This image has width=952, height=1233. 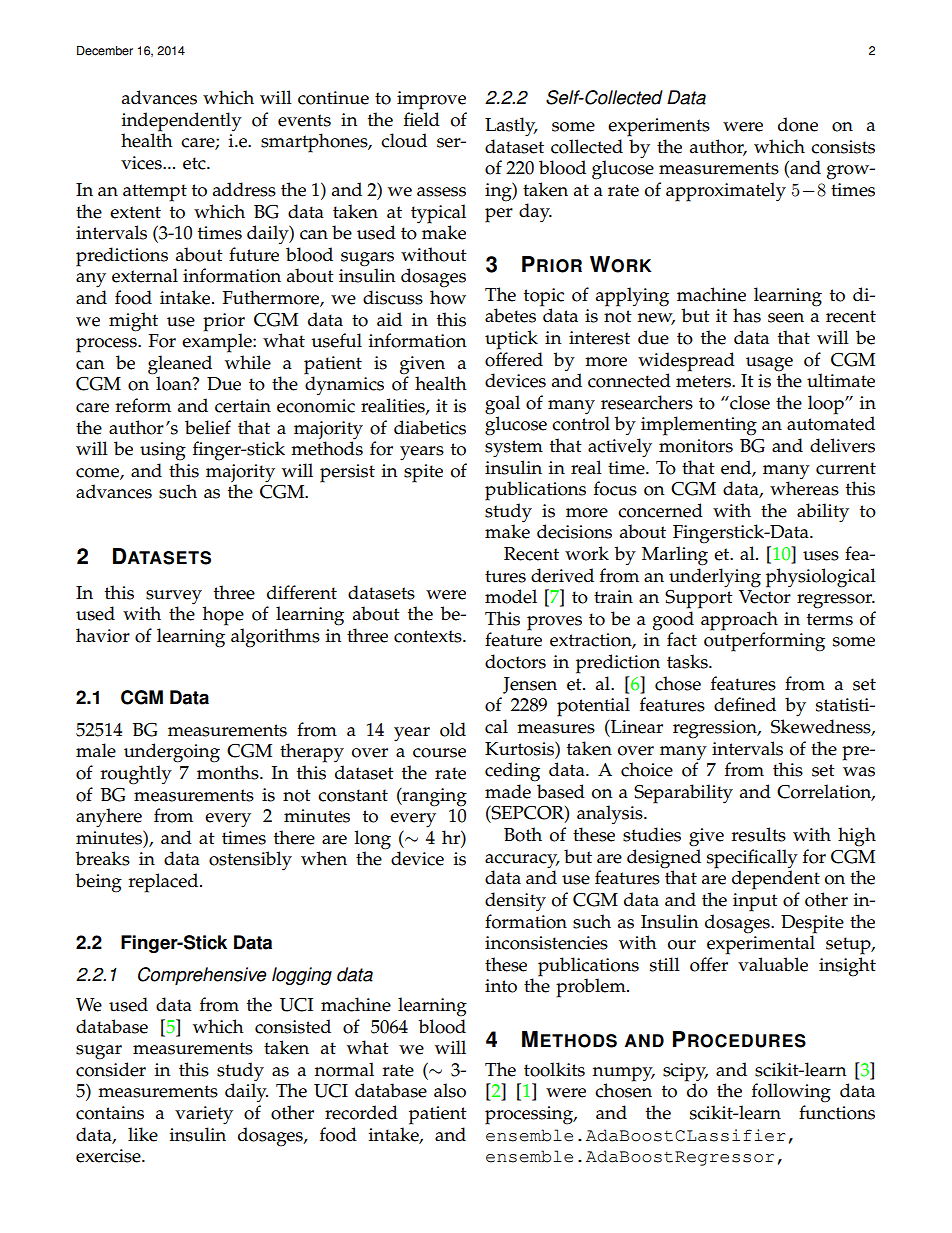 I want to click on Vector, so click(x=765, y=597).
